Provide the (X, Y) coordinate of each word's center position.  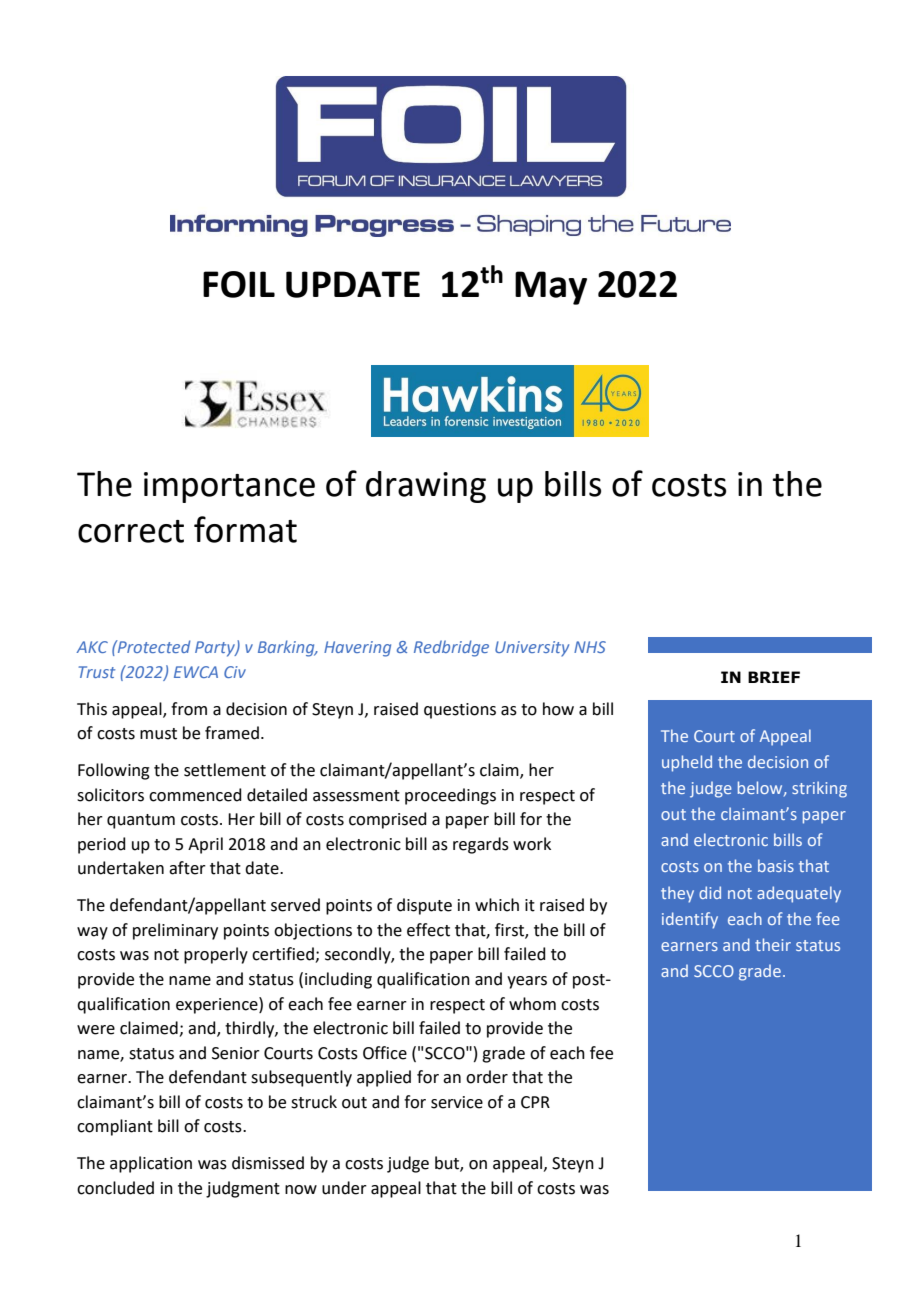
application (151, 1164)
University (532, 649)
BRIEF (774, 677)
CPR (535, 1102)
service (457, 1102)
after (187, 868)
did (710, 892)
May (551, 288)
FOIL (239, 284)
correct (131, 531)
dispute (424, 906)
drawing (426, 487)
